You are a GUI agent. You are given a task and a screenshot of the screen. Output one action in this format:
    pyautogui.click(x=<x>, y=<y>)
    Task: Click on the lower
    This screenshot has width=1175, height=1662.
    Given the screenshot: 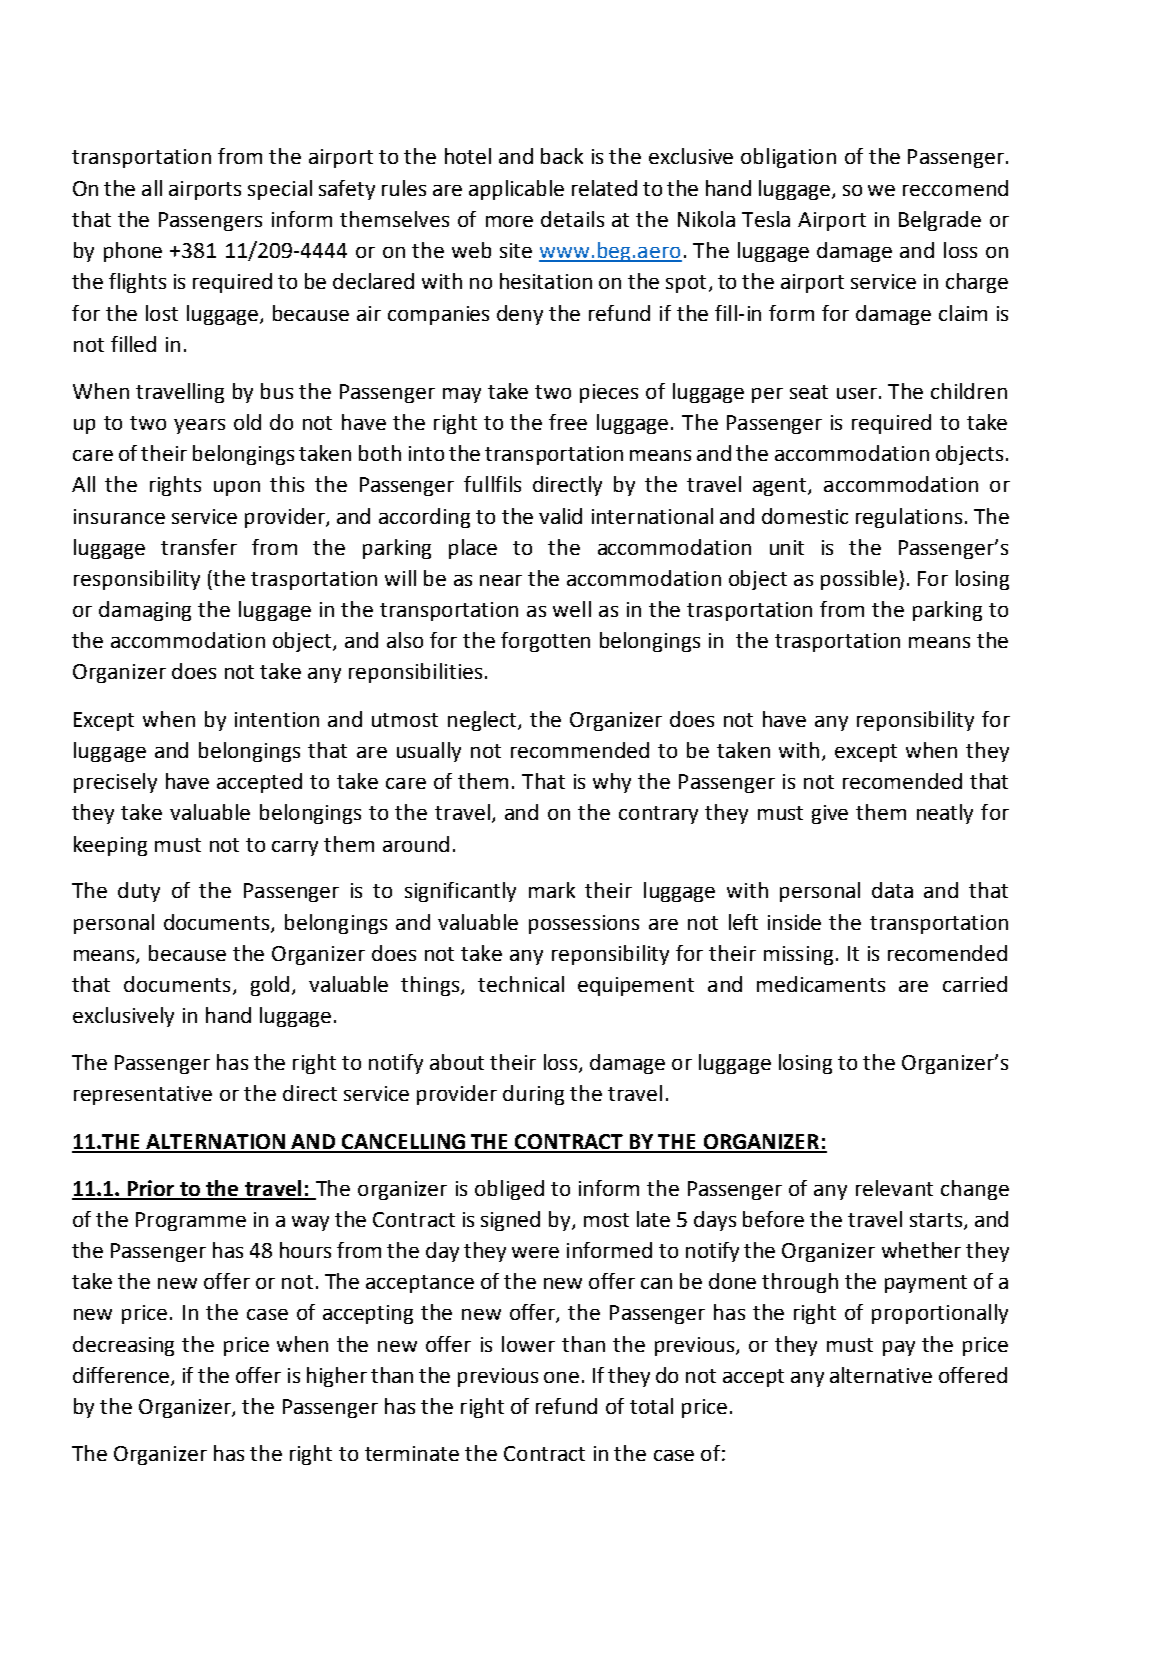 What is the action you would take?
    pyautogui.click(x=528, y=1344)
